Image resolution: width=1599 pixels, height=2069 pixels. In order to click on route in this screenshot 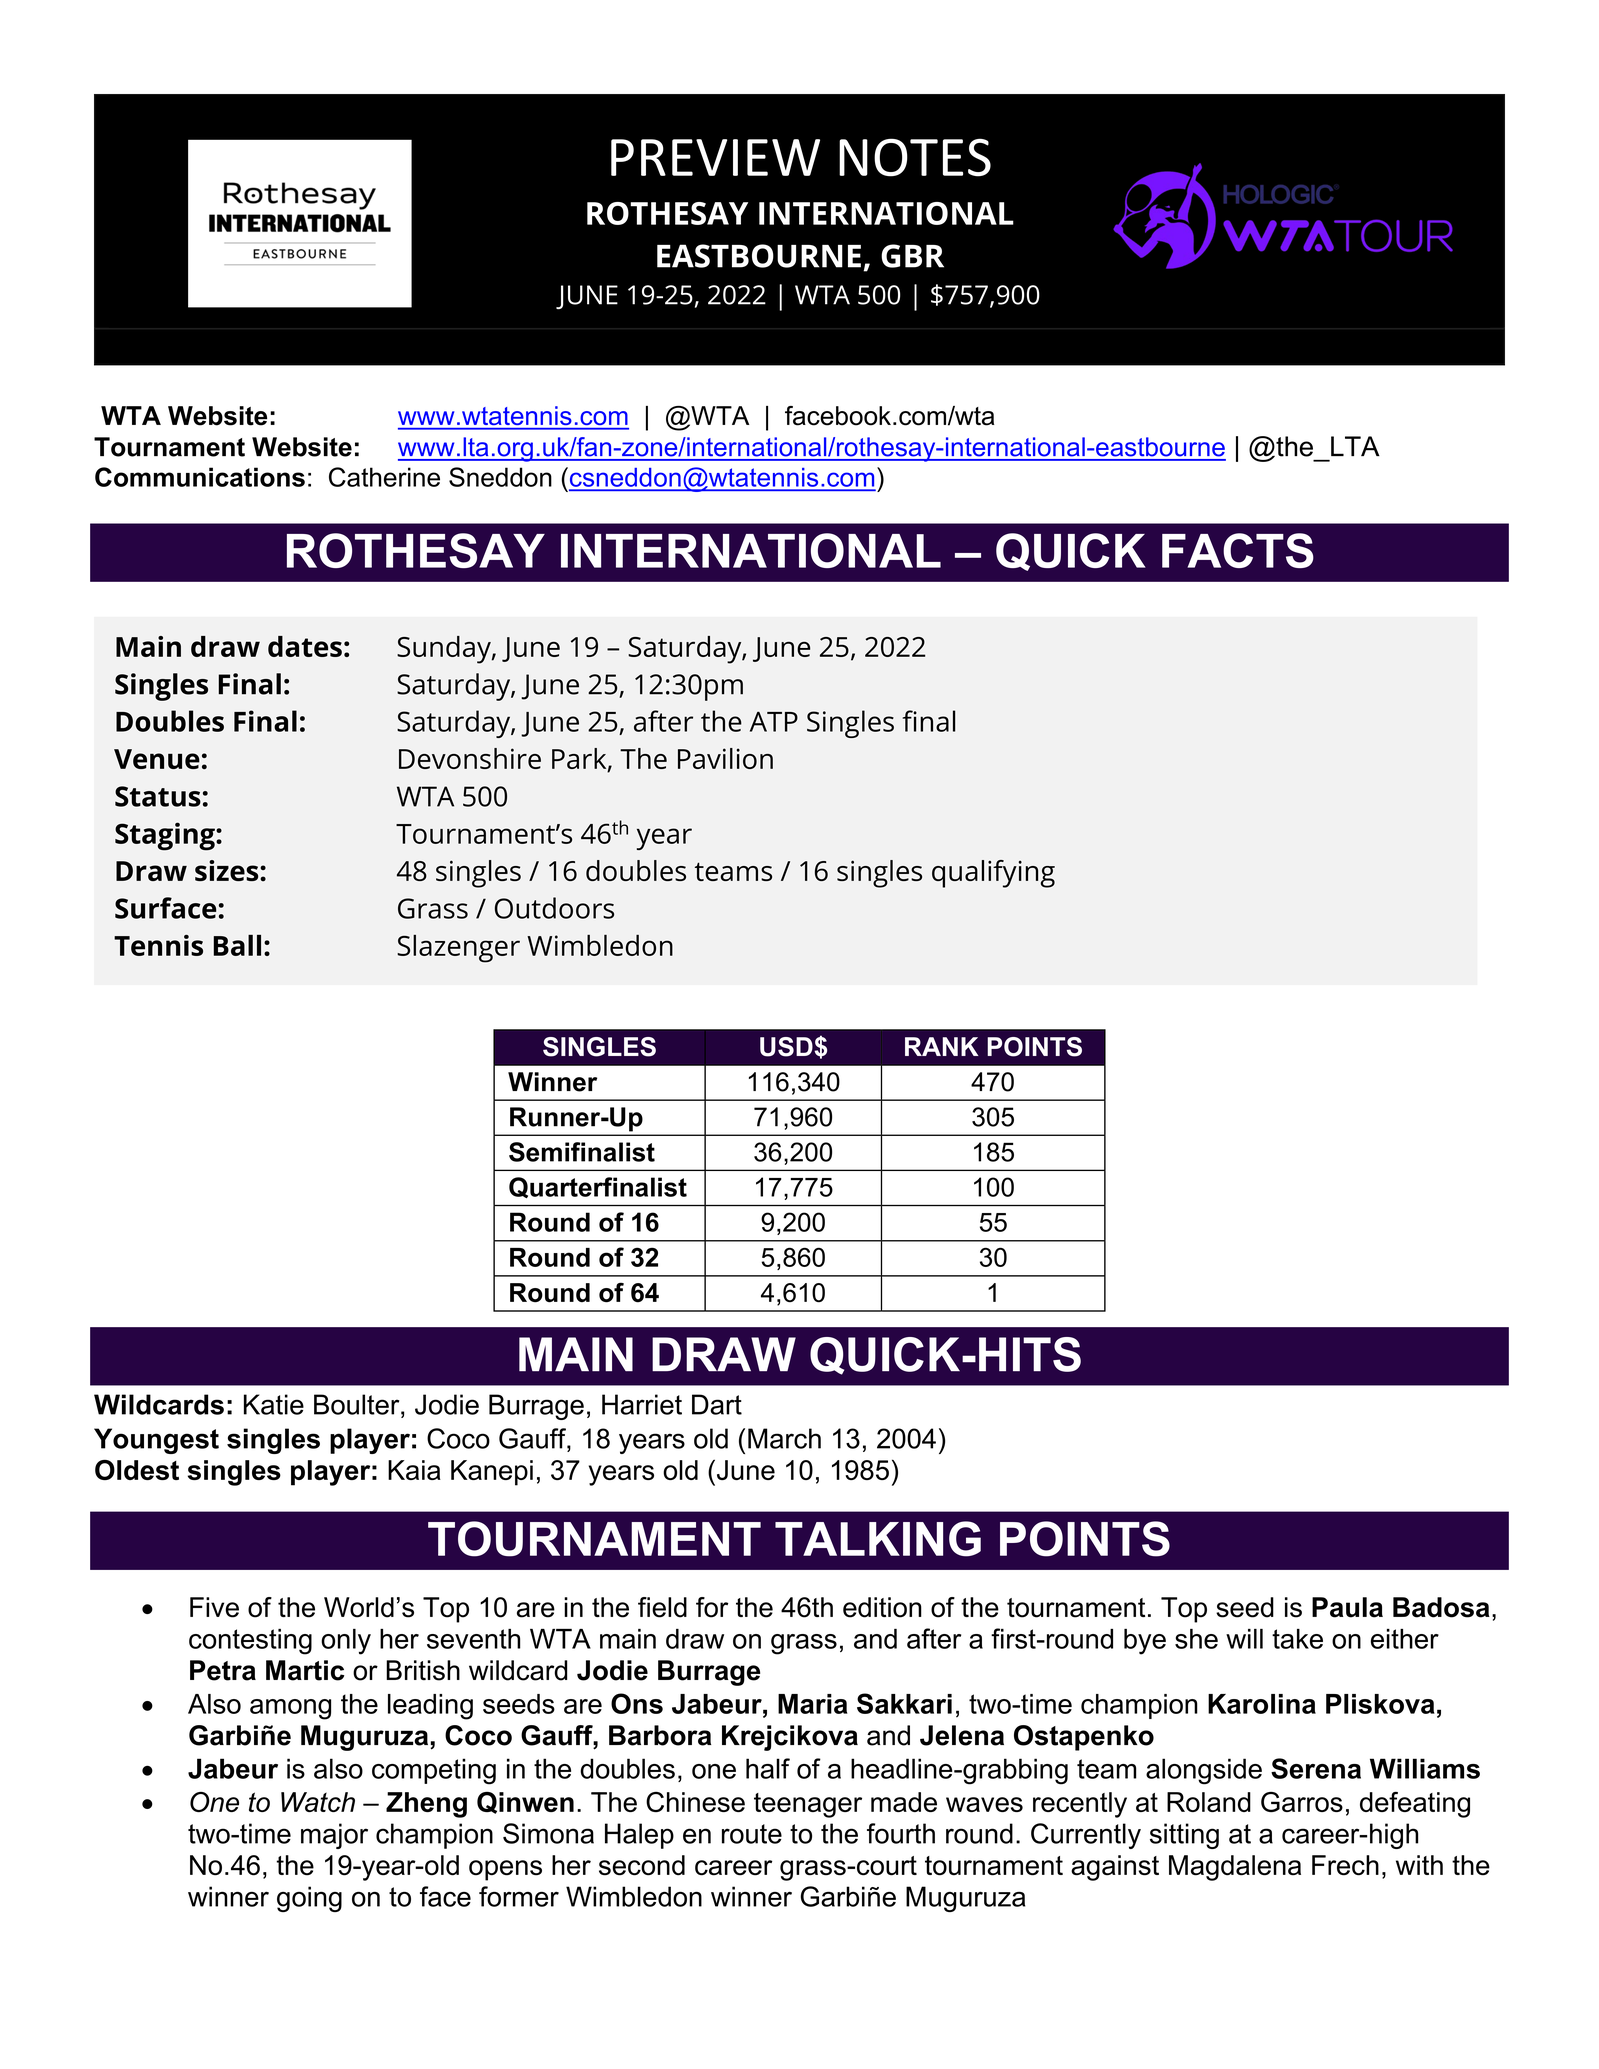, I will do `click(752, 1834)`.
